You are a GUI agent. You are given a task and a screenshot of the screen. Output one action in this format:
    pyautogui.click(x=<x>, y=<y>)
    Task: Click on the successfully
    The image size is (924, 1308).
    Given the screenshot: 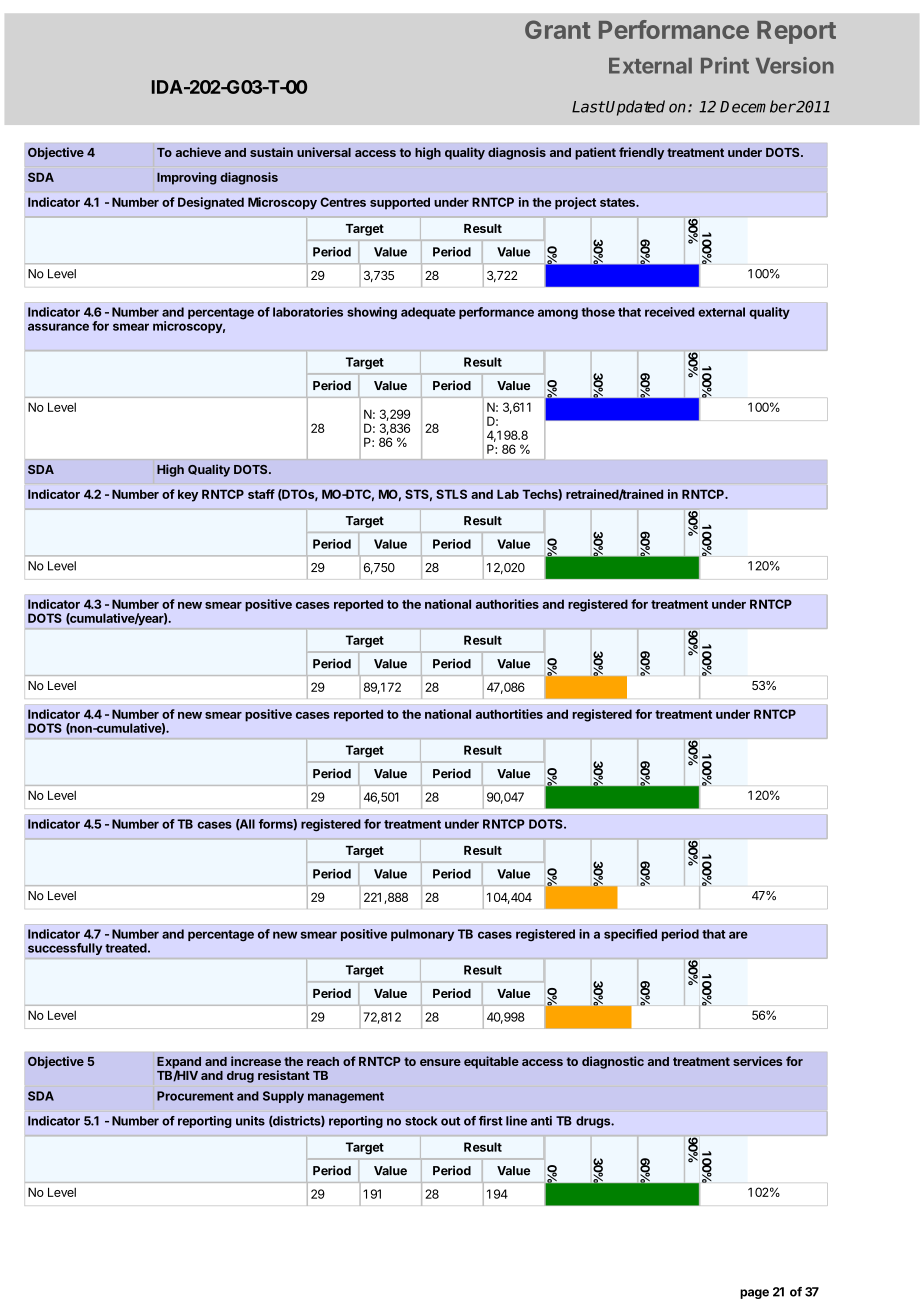 What is the action you would take?
    pyautogui.click(x=65, y=949)
